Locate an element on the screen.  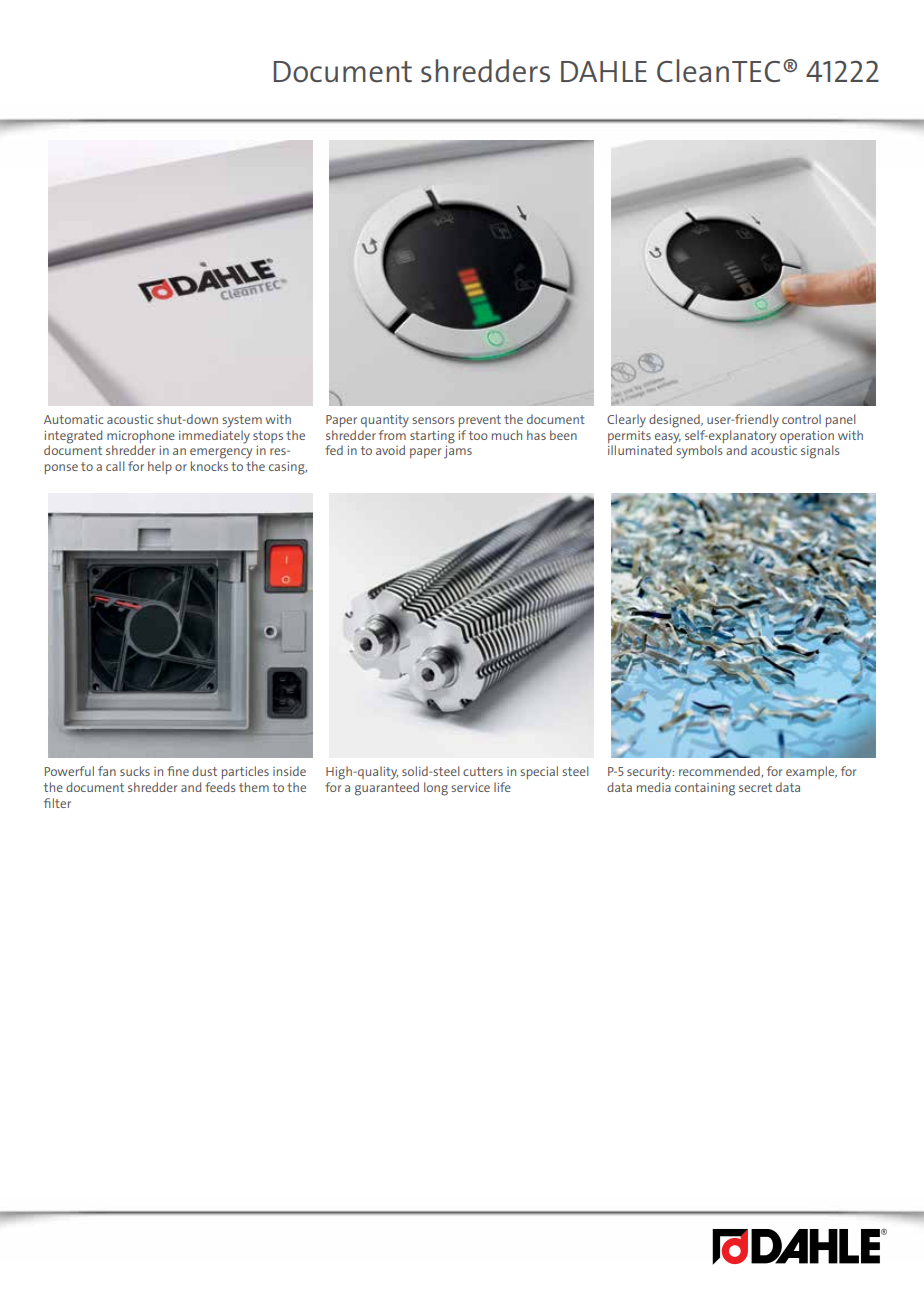
starting is located at coordinates (432, 437).
